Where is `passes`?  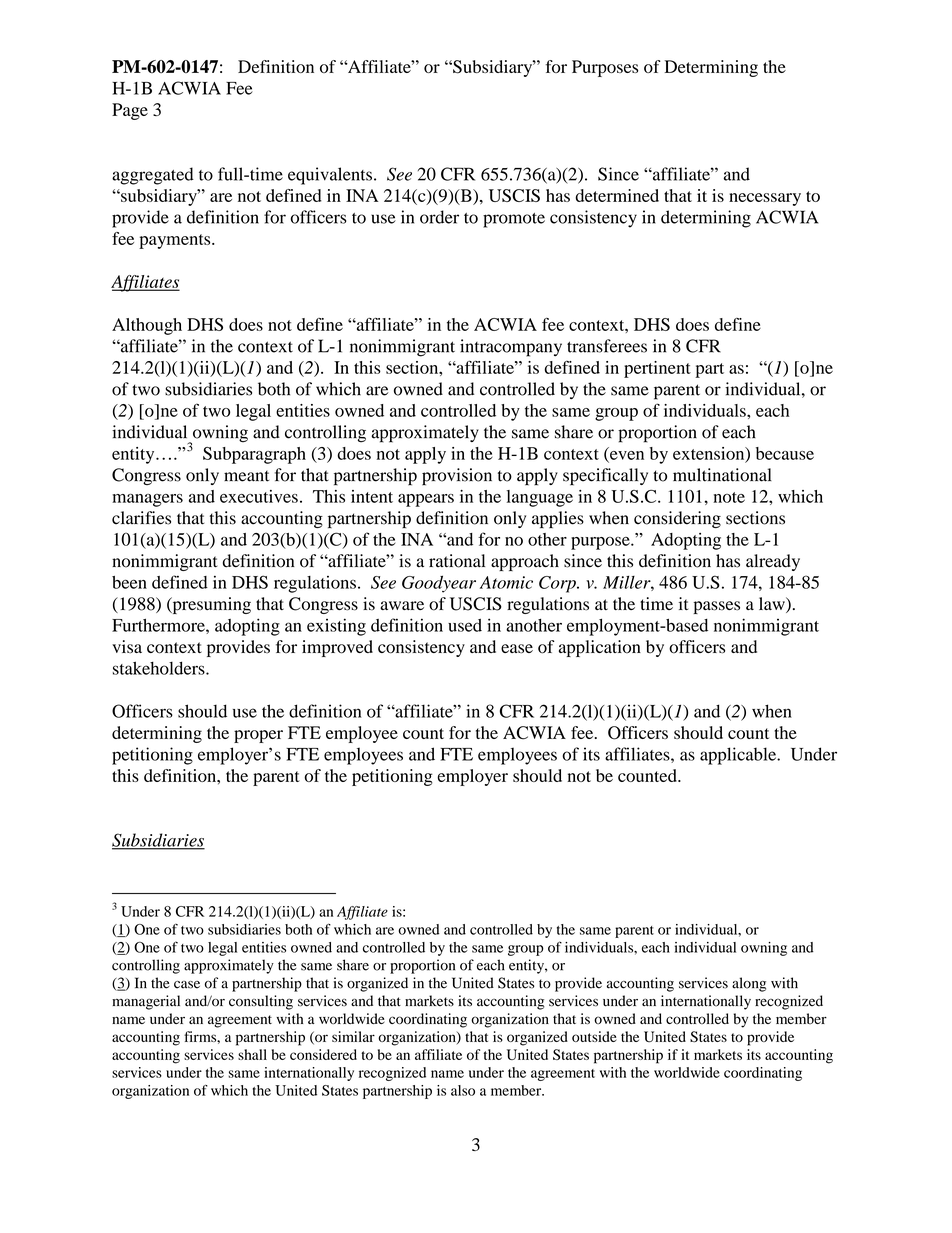 passes is located at coordinates (716, 607).
